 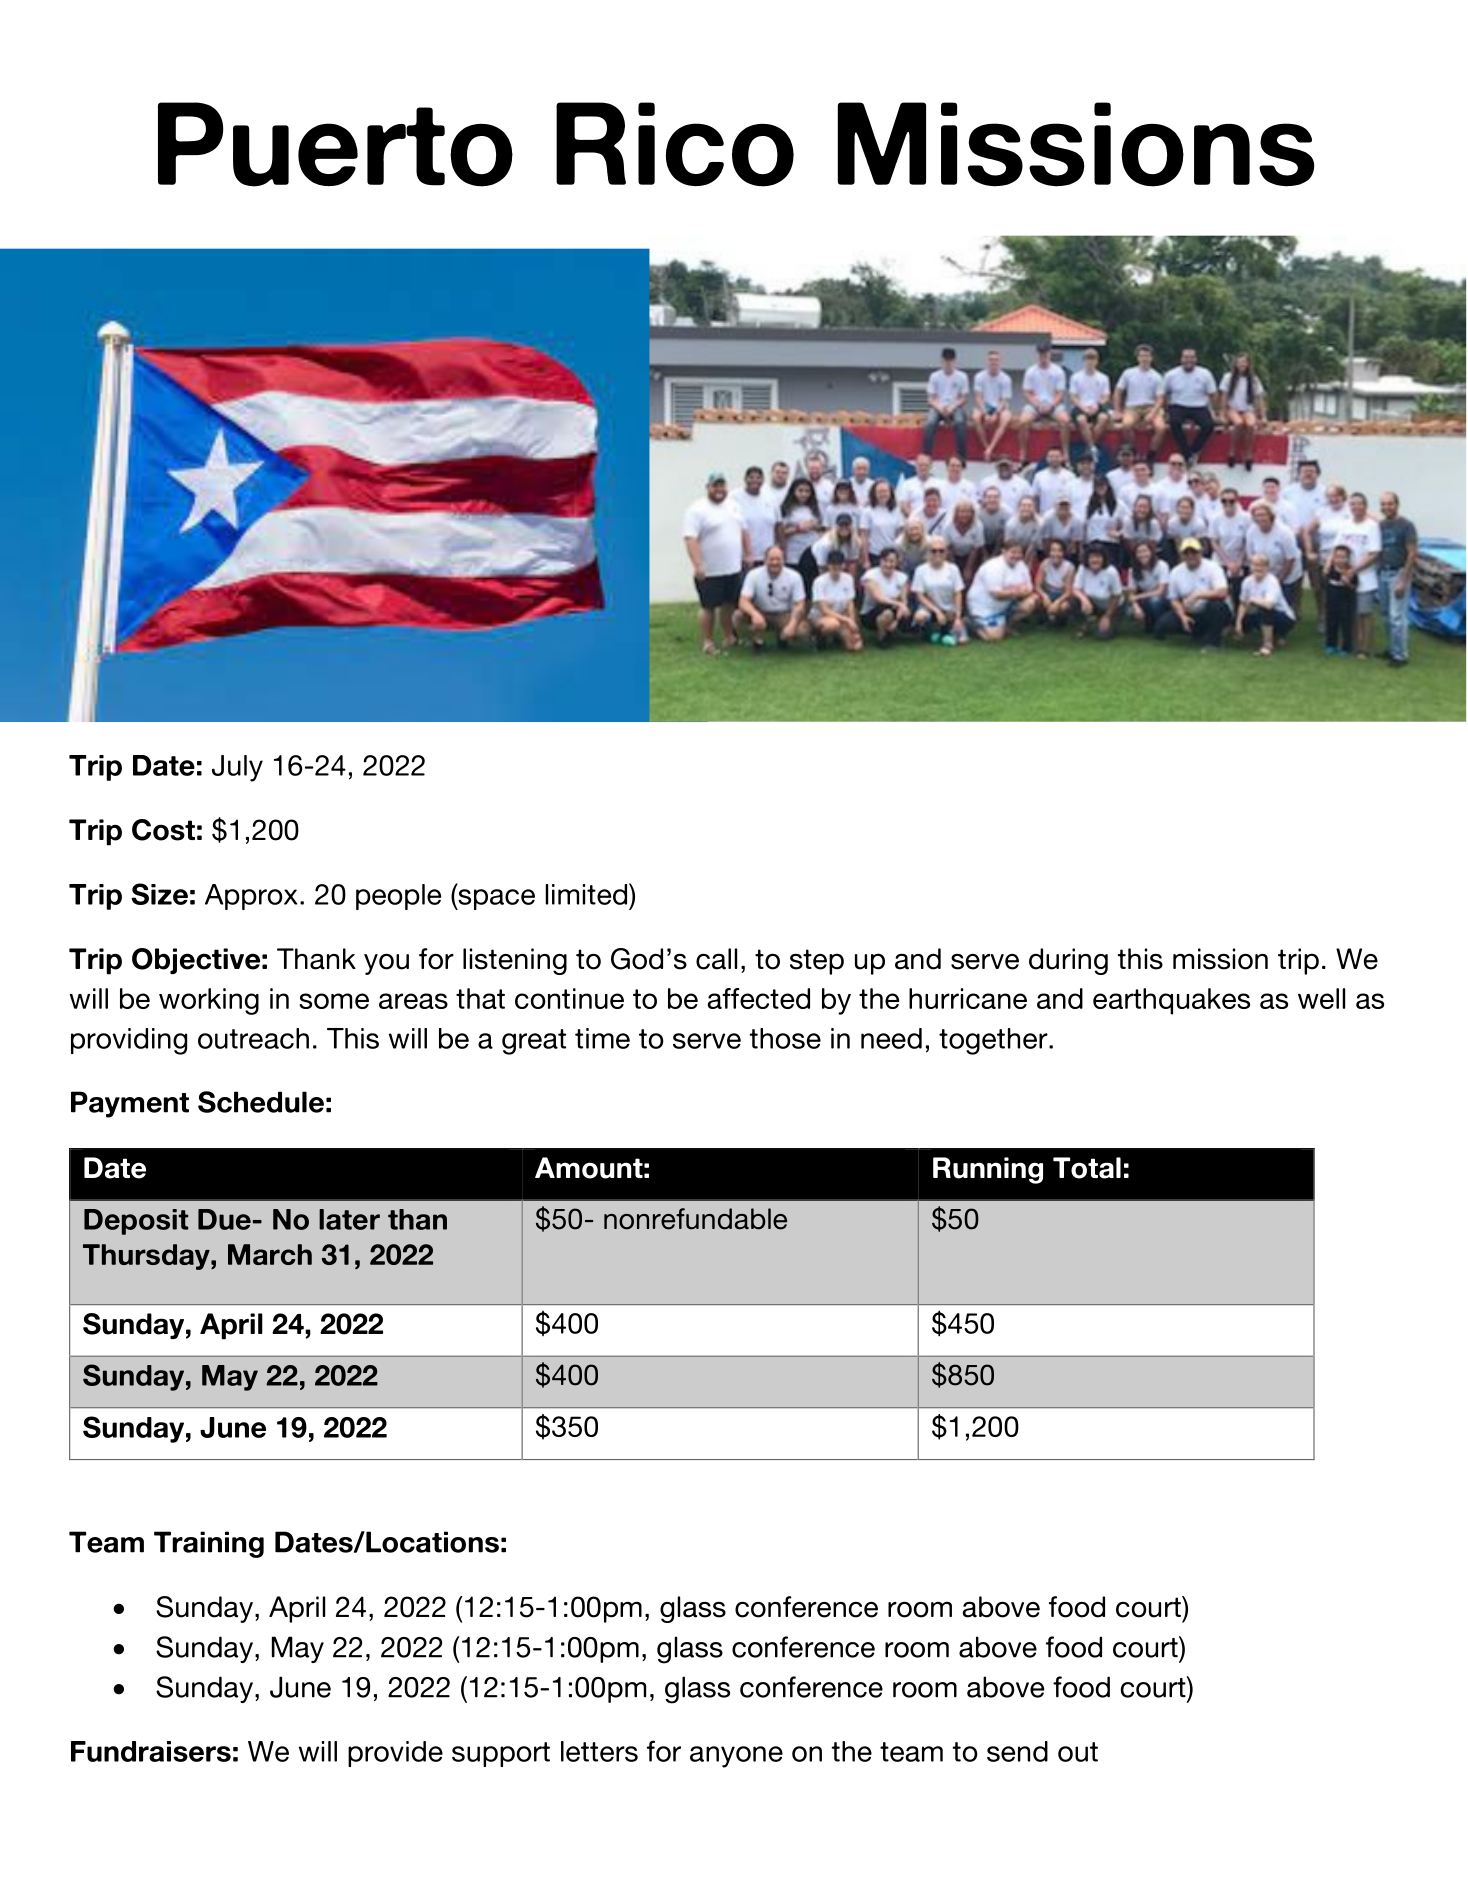 I want to click on anyone, so click(x=736, y=1757).
